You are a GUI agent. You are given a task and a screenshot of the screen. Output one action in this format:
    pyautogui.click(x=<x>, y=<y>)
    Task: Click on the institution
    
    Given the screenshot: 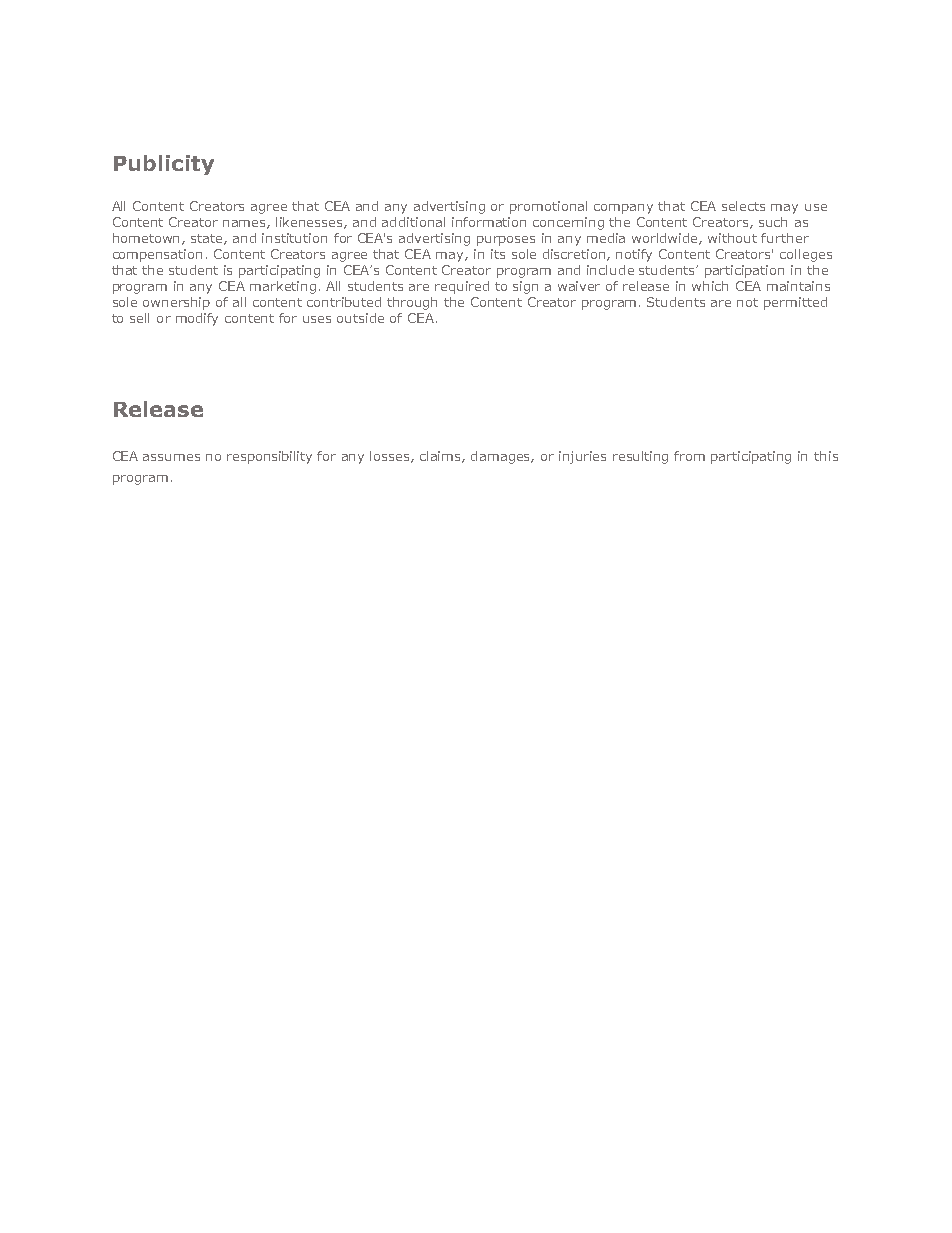 What is the action you would take?
    pyautogui.click(x=294, y=238)
